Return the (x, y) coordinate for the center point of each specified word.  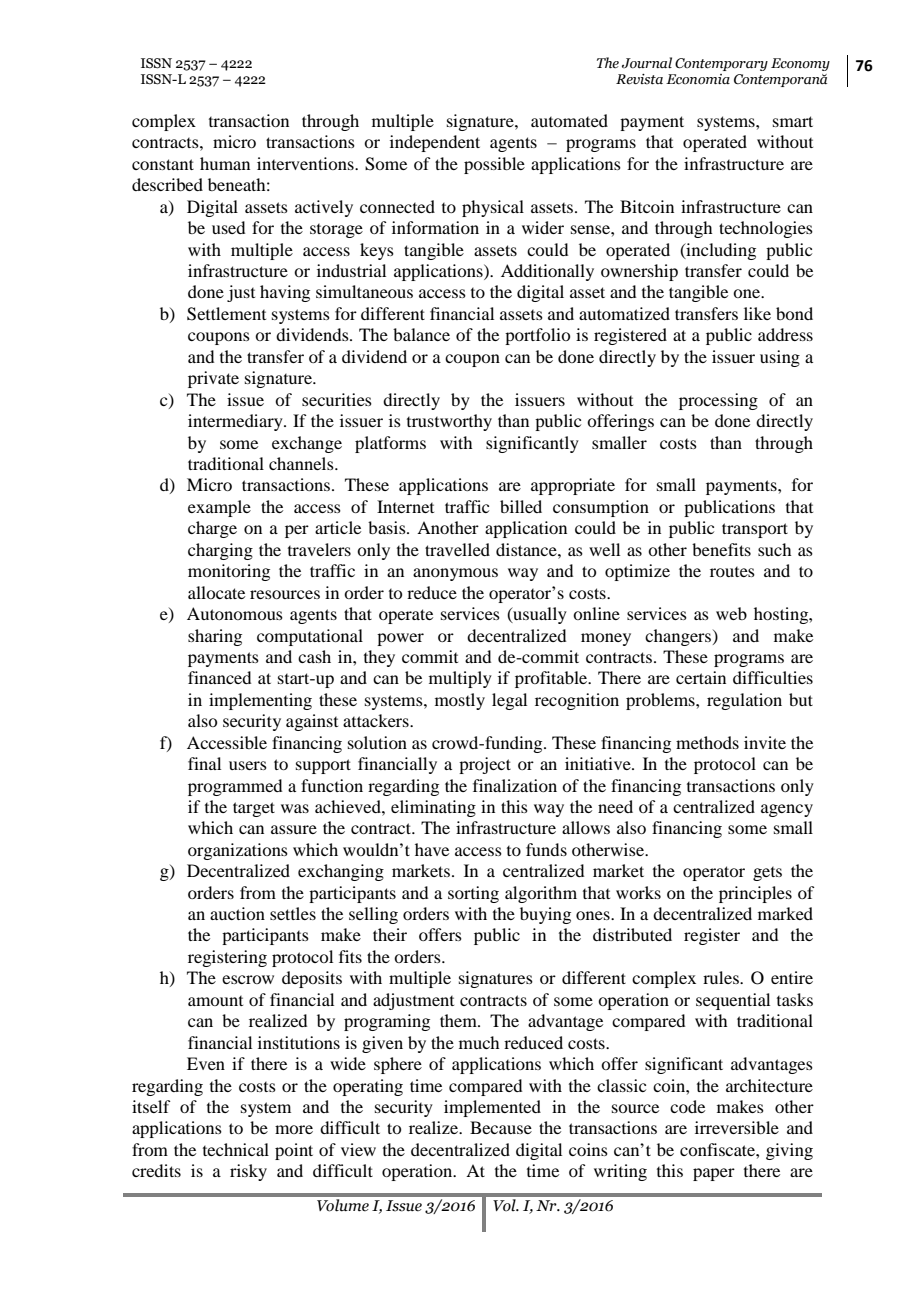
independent (435, 143)
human (225, 163)
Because (501, 1127)
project (485, 765)
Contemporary (721, 64)
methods (707, 742)
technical (236, 1149)
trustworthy (449, 422)
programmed (235, 787)
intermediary (236, 422)
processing (718, 401)
